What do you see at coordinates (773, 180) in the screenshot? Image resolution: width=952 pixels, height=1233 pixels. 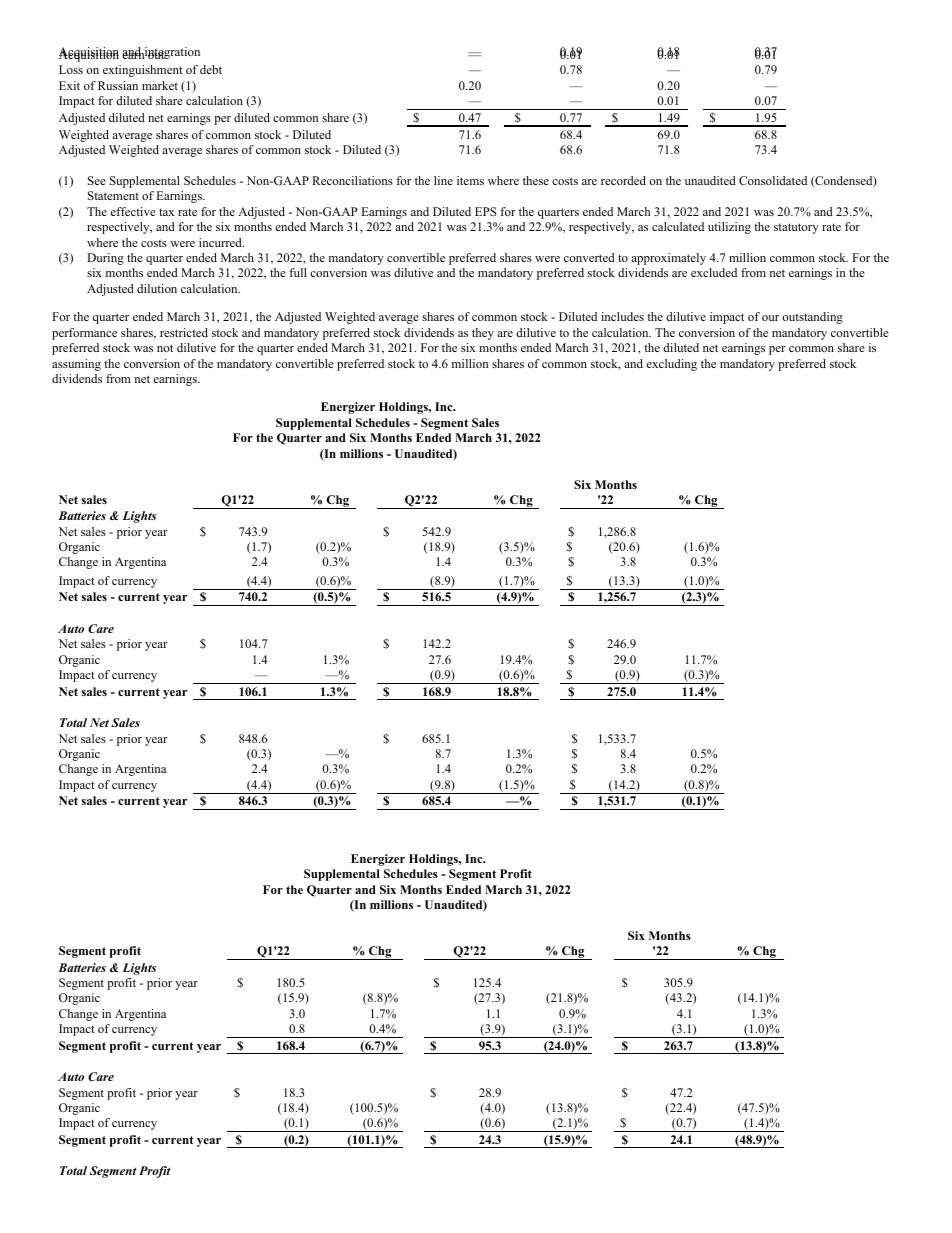 I see `Consolidated` at bounding box center [773, 180].
